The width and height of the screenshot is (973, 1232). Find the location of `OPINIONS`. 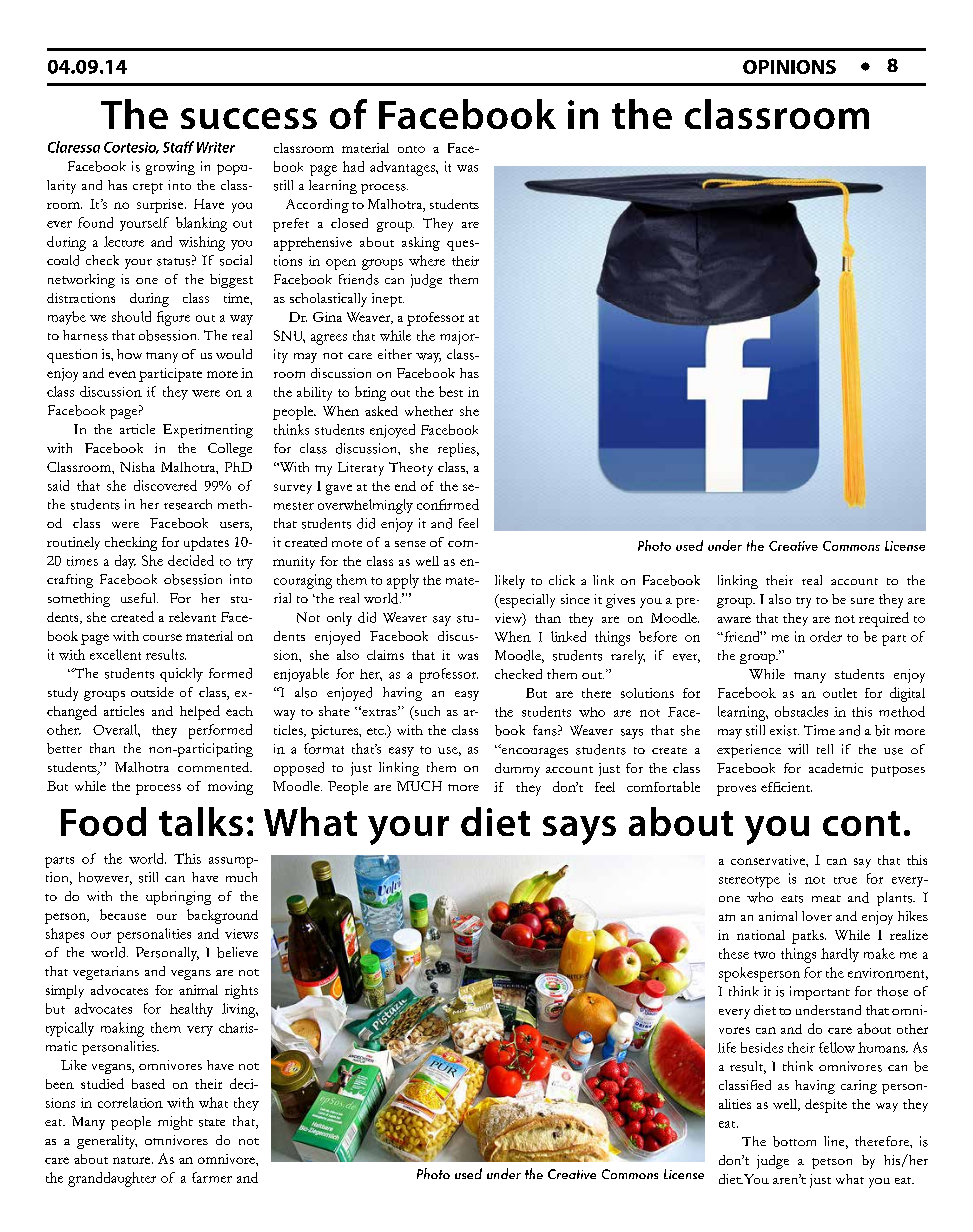

OPINIONS is located at coordinates (789, 67).
